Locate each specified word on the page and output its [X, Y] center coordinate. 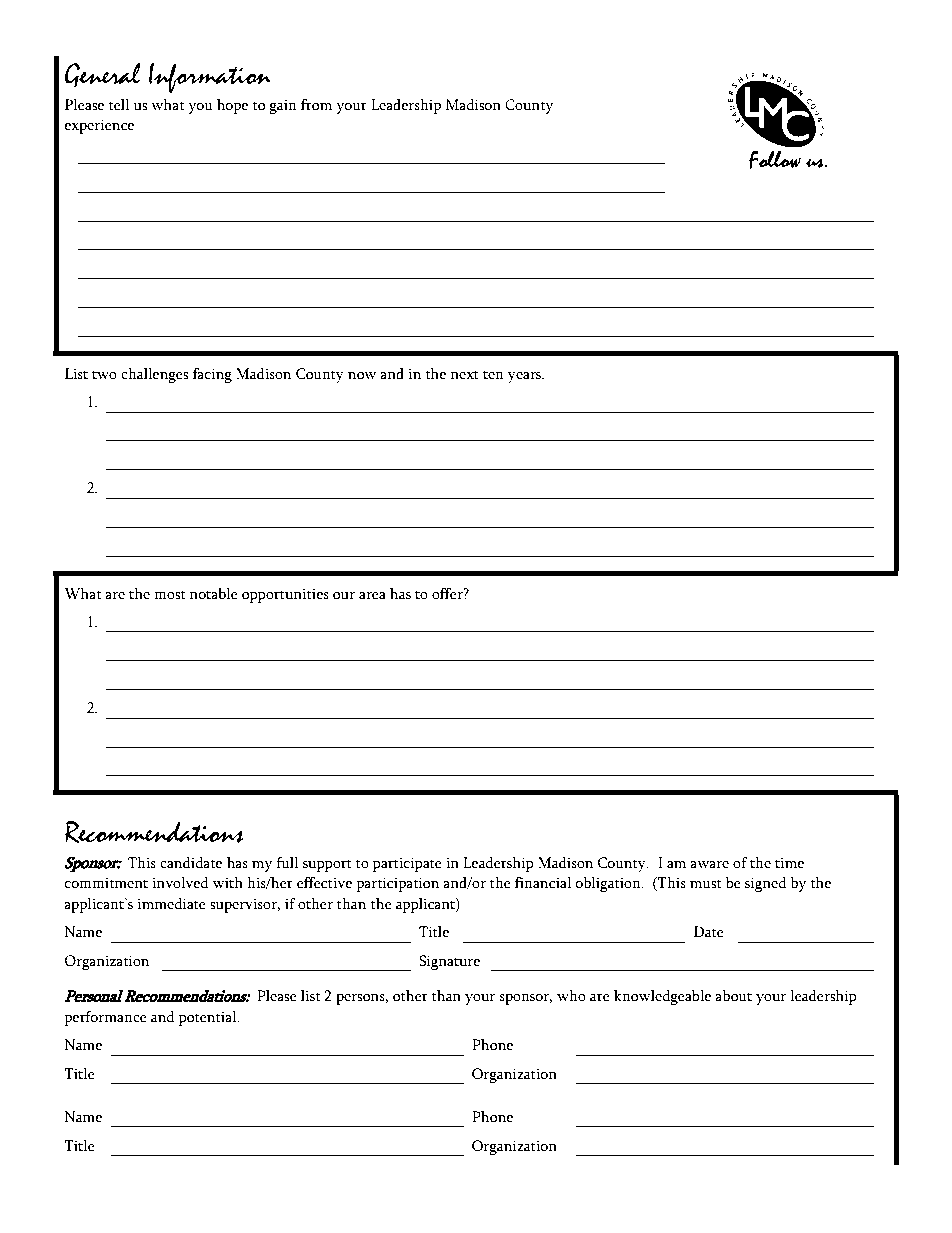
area [372, 596]
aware [709, 865]
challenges [155, 375]
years [526, 377]
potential [209, 1018]
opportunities [285, 595]
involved [180, 883]
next [465, 375]
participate [407, 864]
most [169, 595]
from [316, 105]
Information [210, 77]
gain [283, 106]
